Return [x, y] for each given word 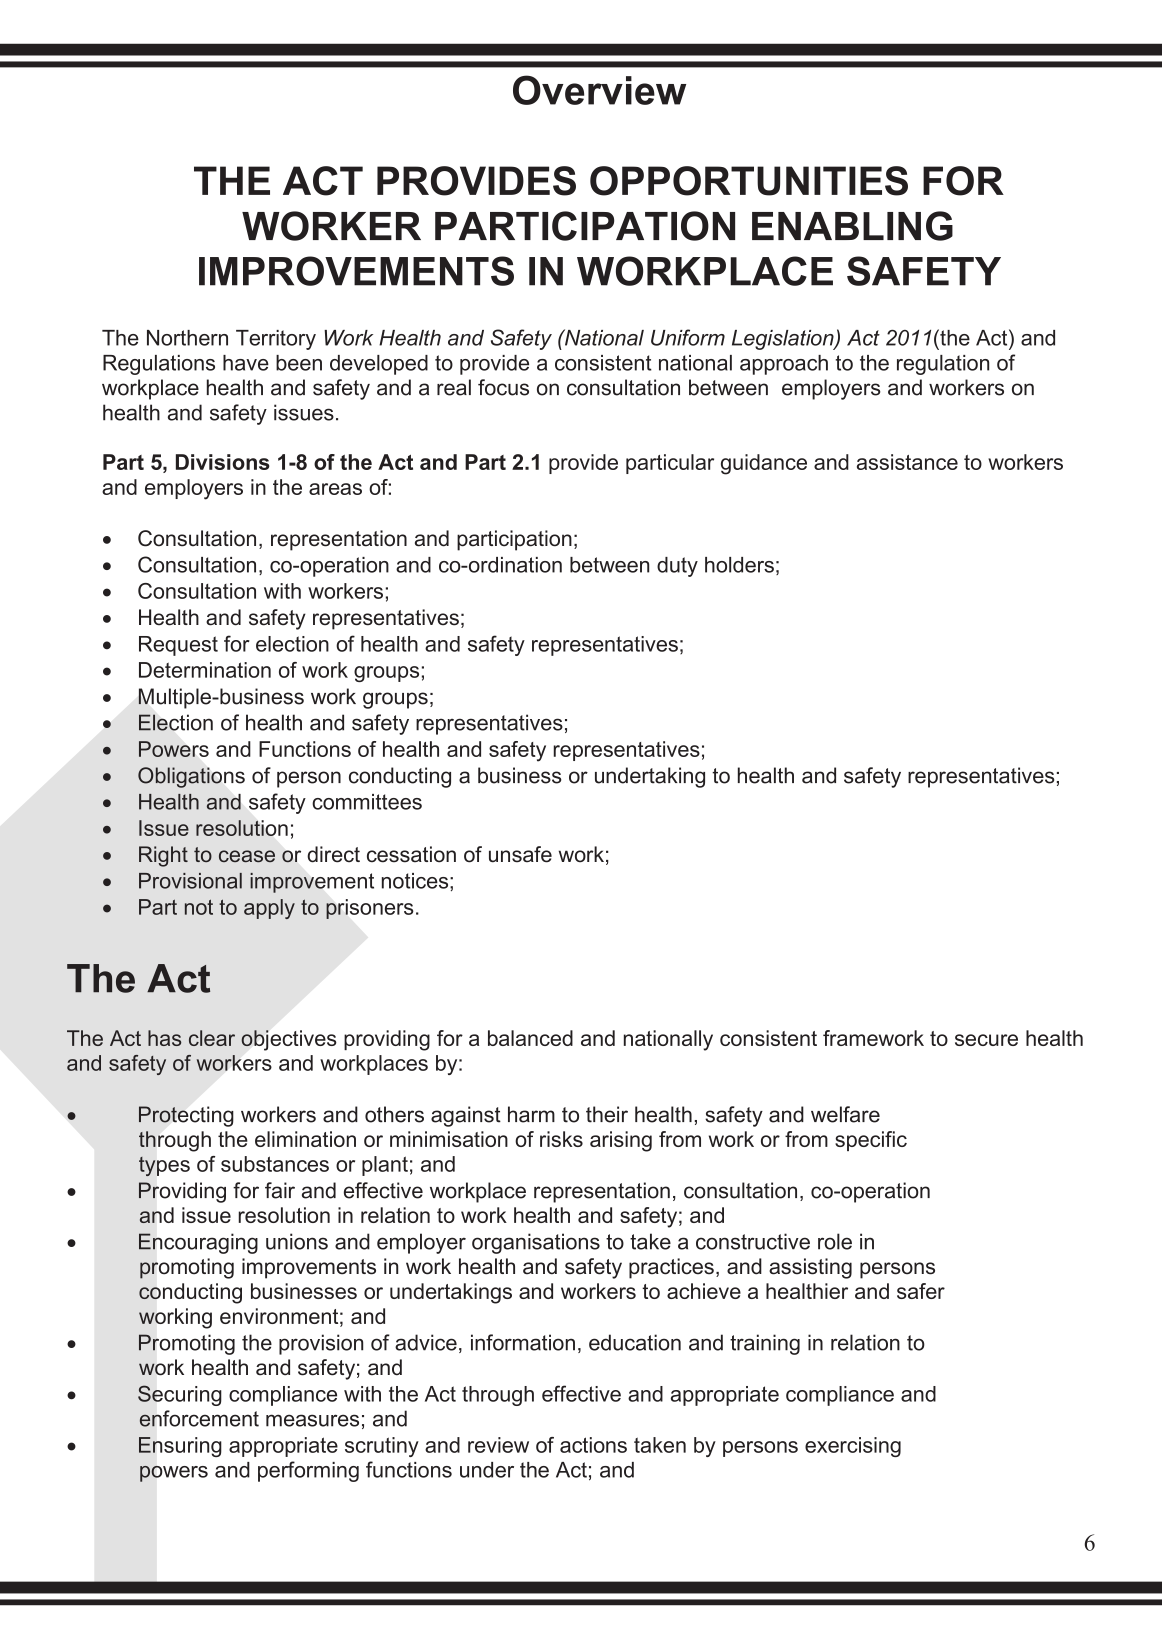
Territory [276, 340]
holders [739, 565]
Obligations [191, 777]
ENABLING [852, 226]
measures [312, 1420]
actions [593, 1445]
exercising [853, 1447]
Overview [599, 90]
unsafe [520, 854]
